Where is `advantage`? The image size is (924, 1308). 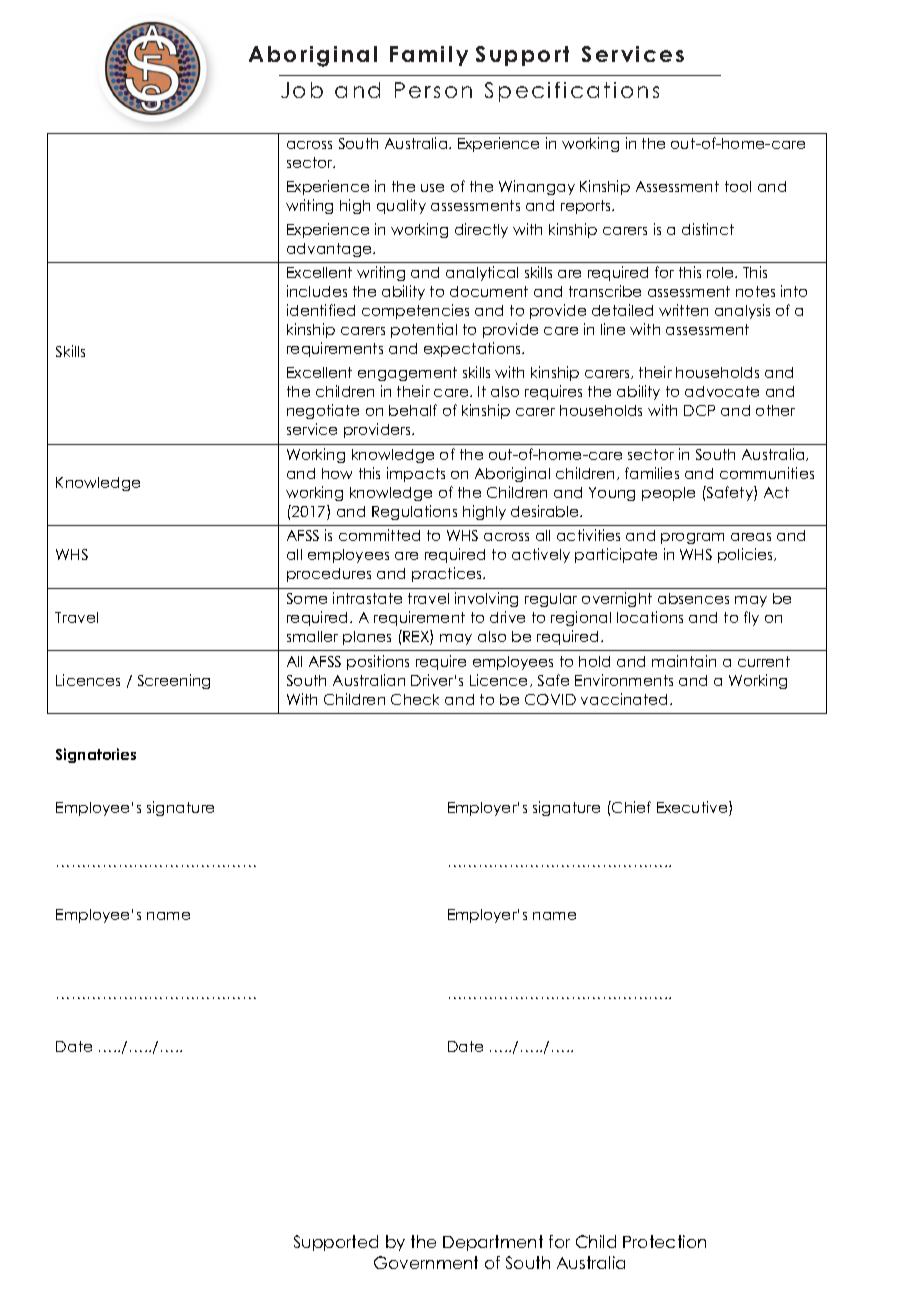 advantage is located at coordinates (330, 250).
